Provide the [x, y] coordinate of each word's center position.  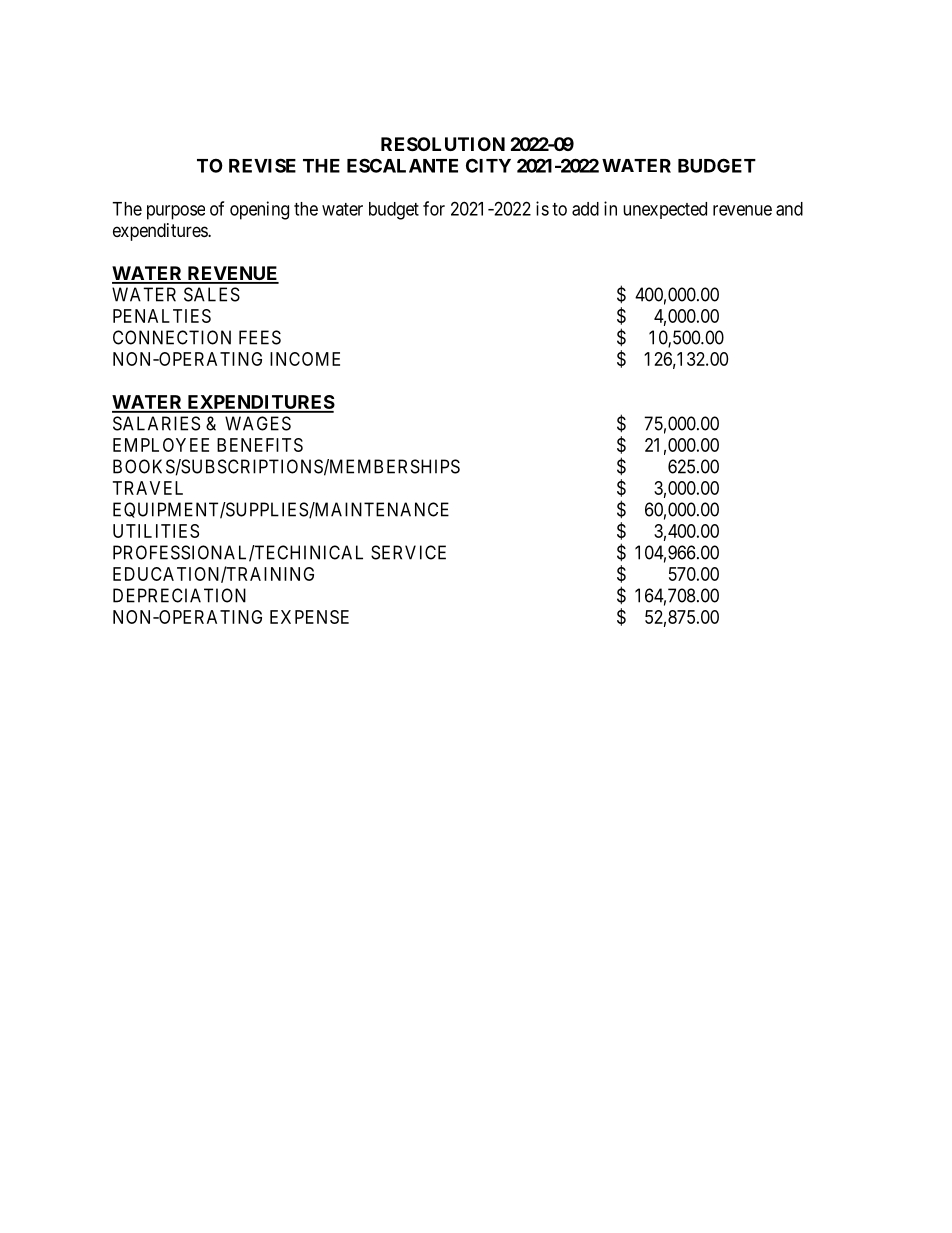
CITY [488, 165]
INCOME [305, 359]
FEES [260, 337]
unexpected [665, 210]
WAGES [258, 423]
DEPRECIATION [179, 595]
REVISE [262, 165]
